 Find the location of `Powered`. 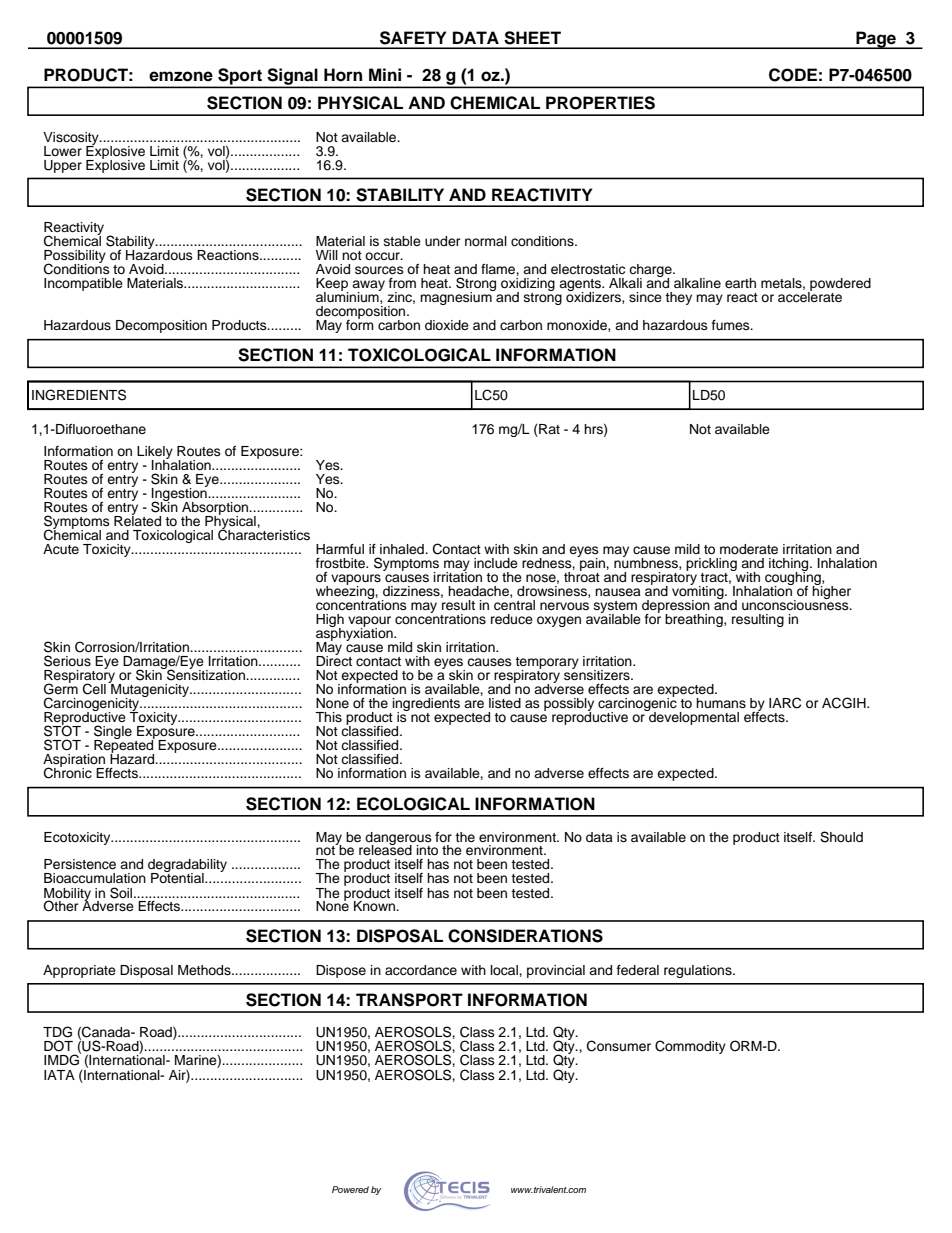

Powered is located at coordinates (350, 1189).
